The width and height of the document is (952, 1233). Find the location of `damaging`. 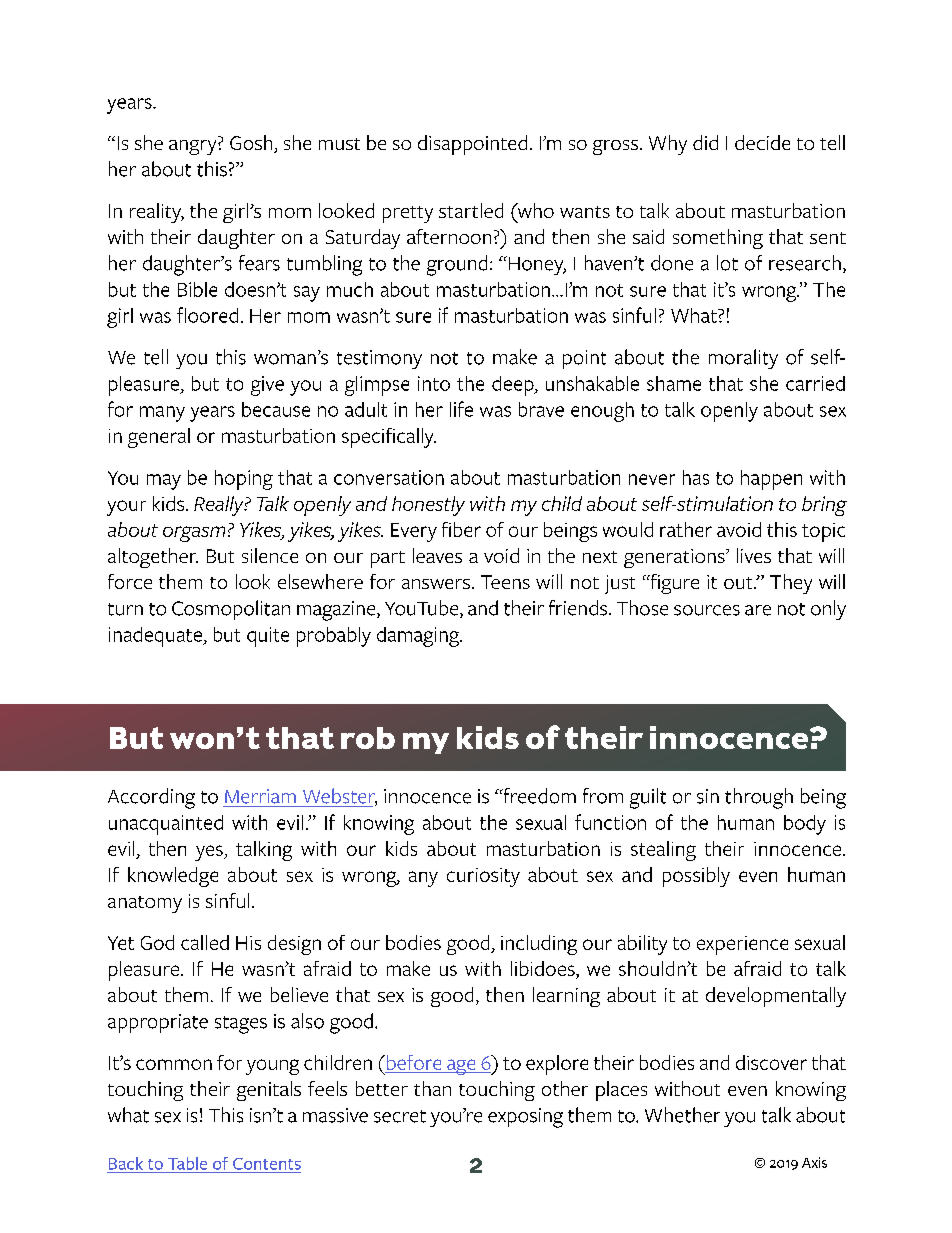

damaging is located at coordinates (419, 637).
